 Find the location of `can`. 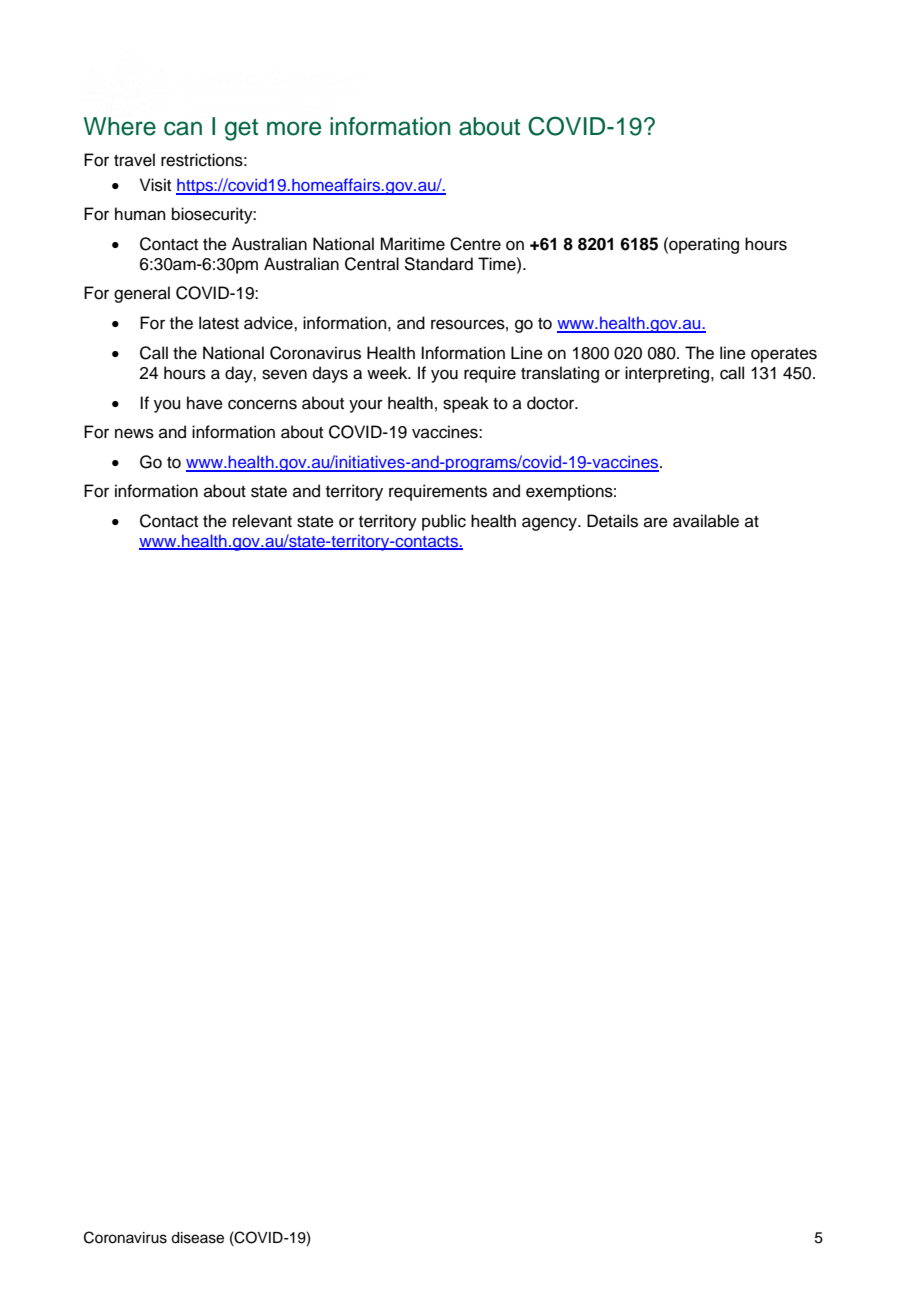

can is located at coordinates (183, 128).
